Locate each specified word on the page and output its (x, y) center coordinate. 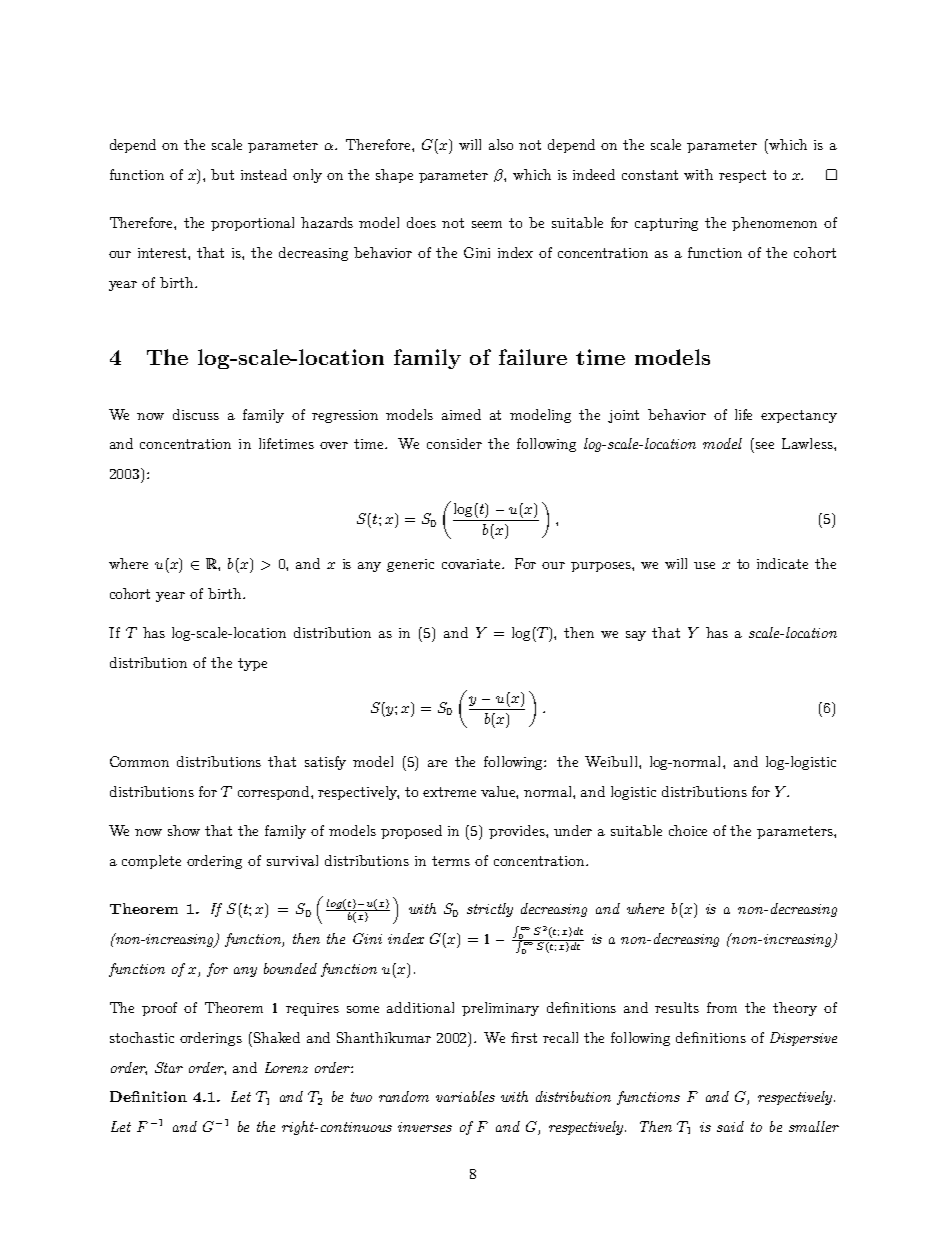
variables (465, 1096)
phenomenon (774, 224)
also (501, 144)
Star (169, 1067)
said (730, 1126)
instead (264, 174)
